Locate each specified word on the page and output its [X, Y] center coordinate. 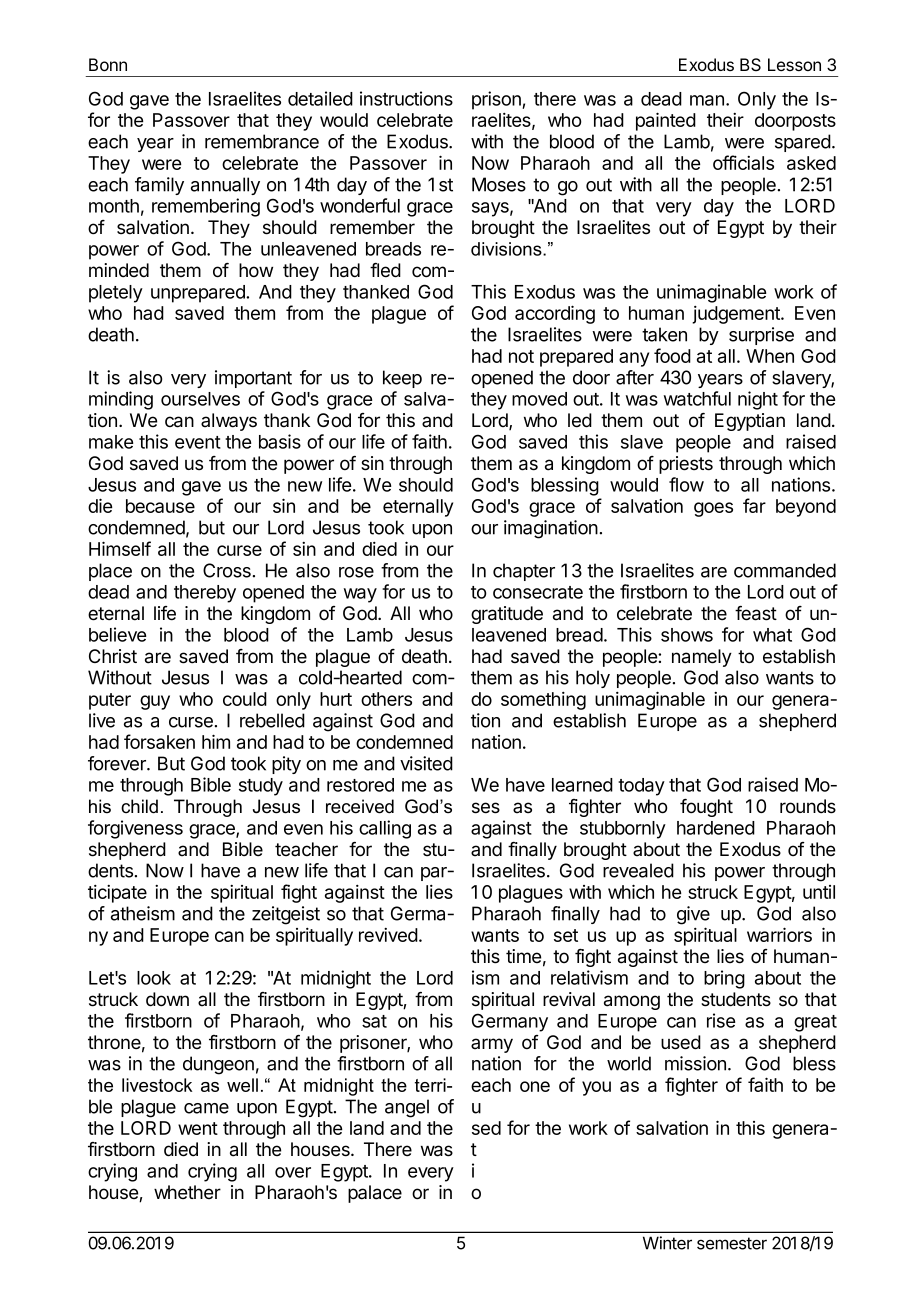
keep [402, 379]
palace [375, 1194]
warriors [779, 934]
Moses [499, 184]
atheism [143, 913]
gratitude [507, 615]
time [523, 956]
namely [702, 658]
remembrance [262, 141]
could [245, 699]
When [770, 356]
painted [666, 121]
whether [187, 1192]
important [253, 379]
